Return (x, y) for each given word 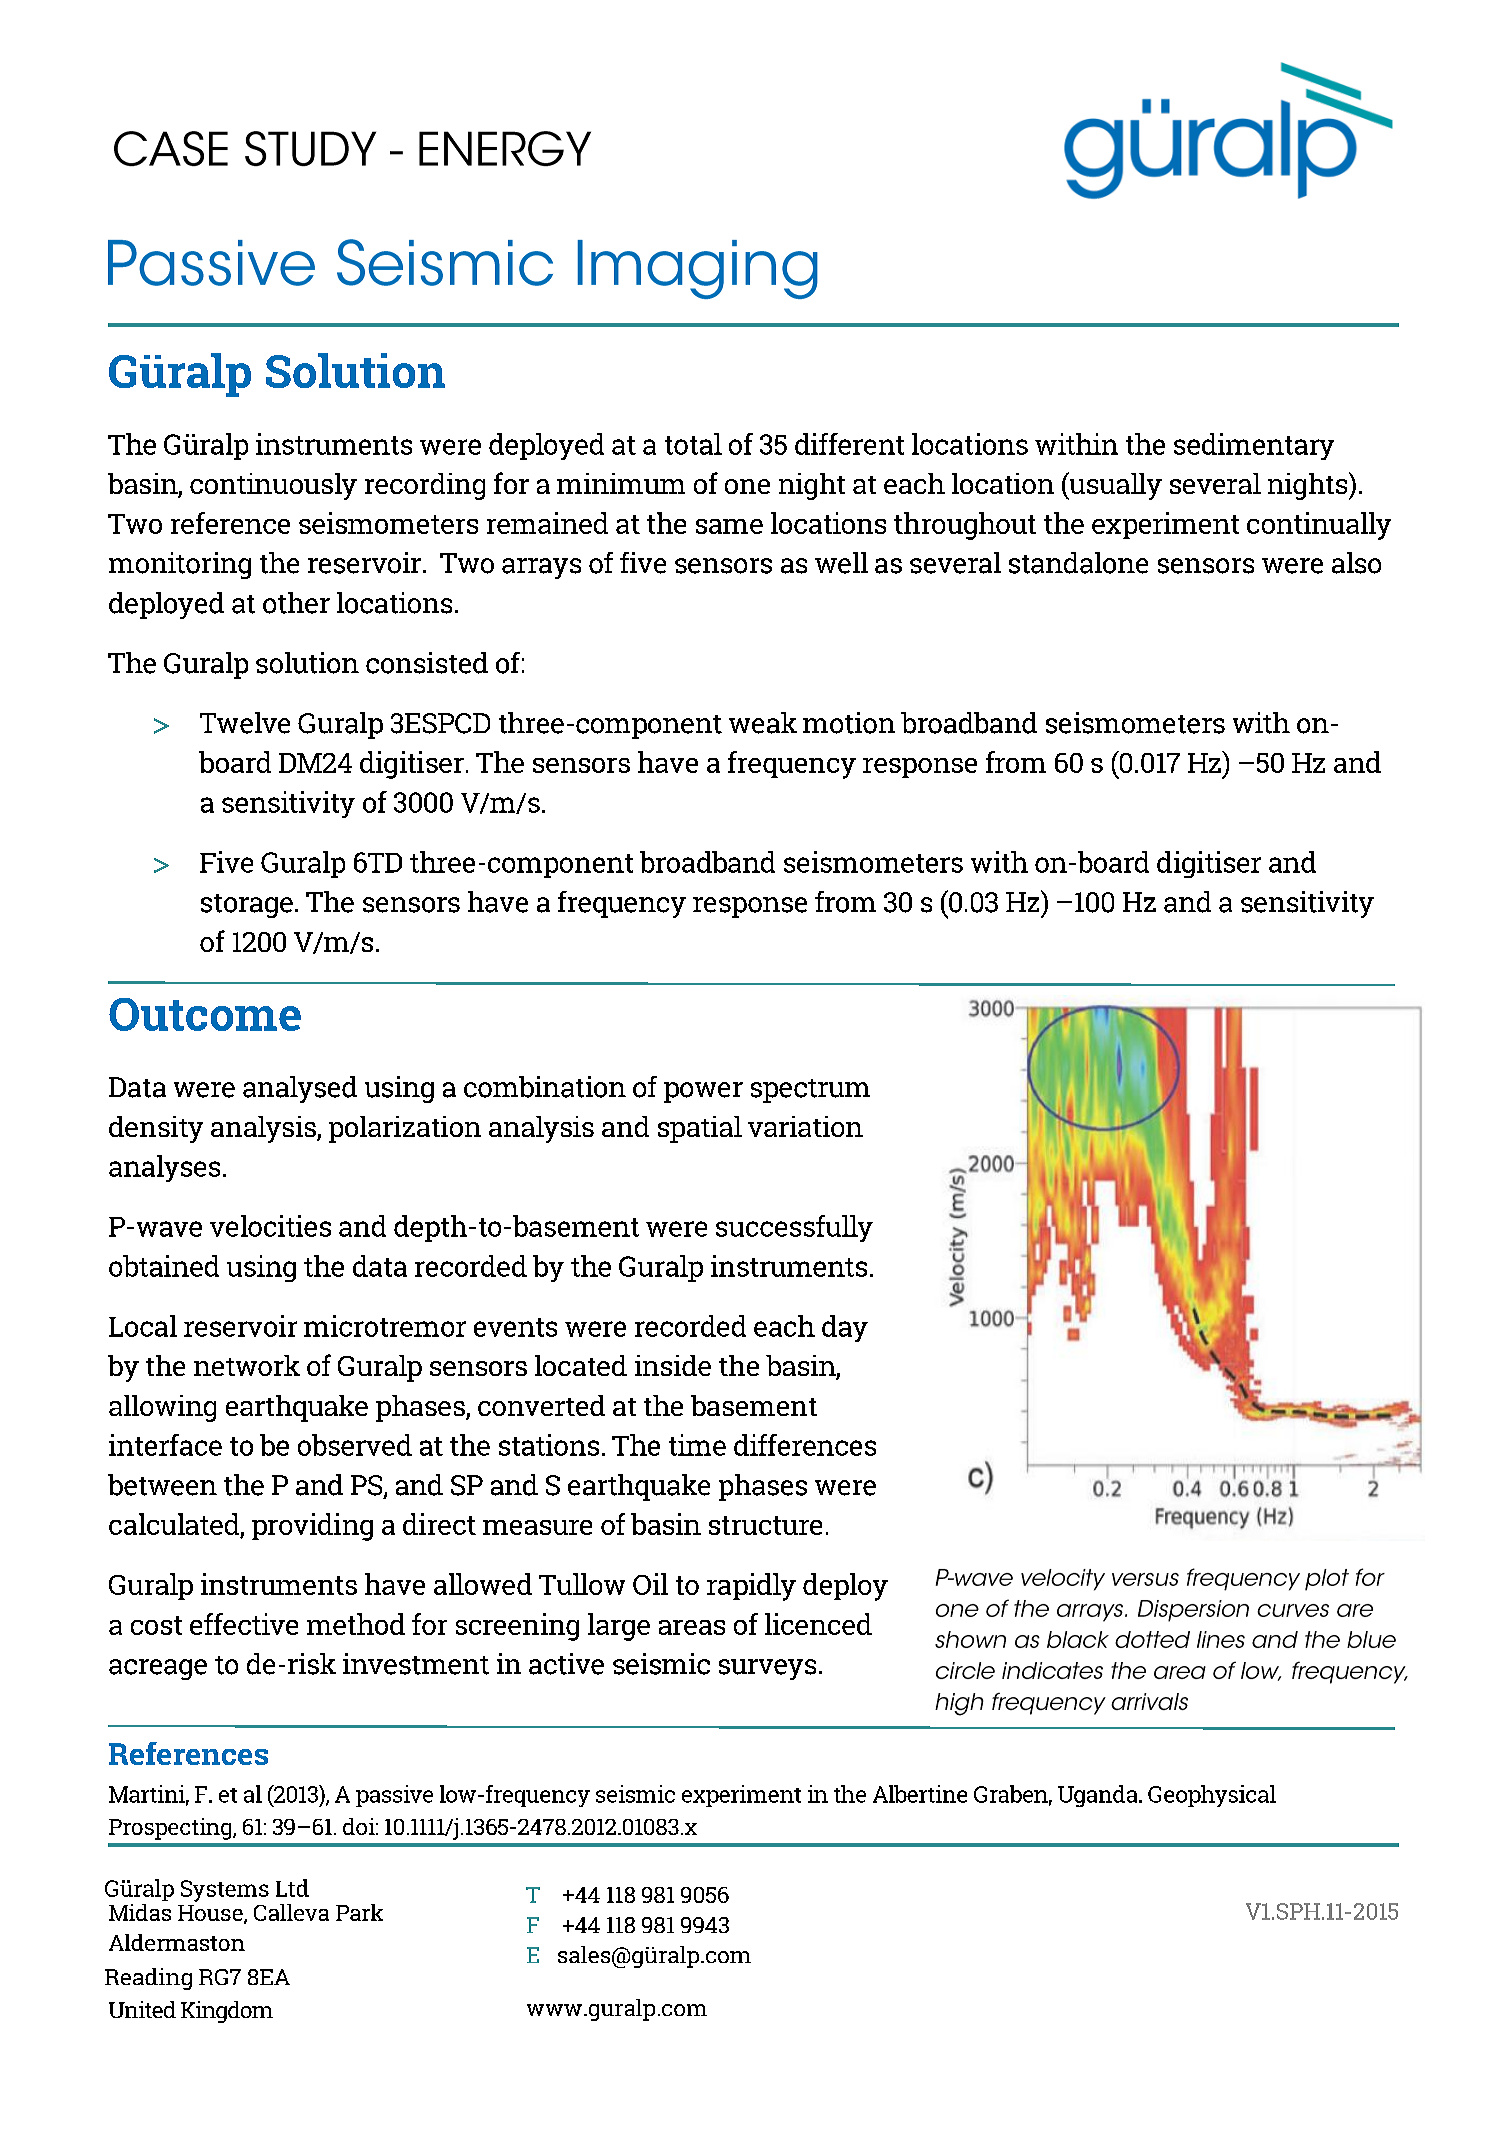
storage (247, 906)
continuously (273, 486)
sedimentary (1254, 446)
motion (849, 723)
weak (763, 723)
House (211, 1914)
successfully (794, 1228)
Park (359, 1912)
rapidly (751, 1587)
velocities (270, 1226)
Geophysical (1212, 1796)
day (845, 1328)
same (729, 526)
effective (244, 1624)
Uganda (1099, 1796)
